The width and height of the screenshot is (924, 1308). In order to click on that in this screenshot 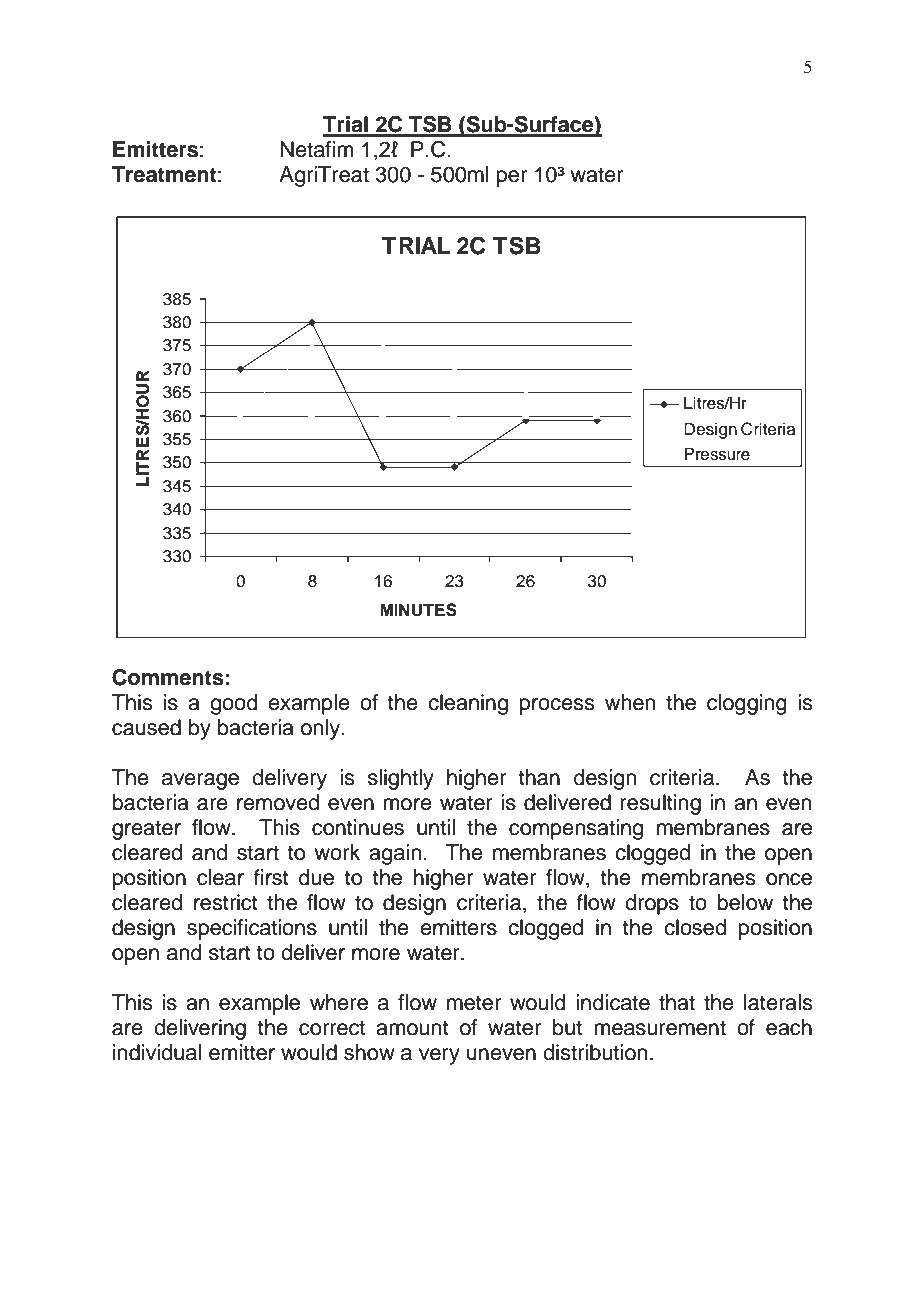, I will do `click(677, 1002)`.
